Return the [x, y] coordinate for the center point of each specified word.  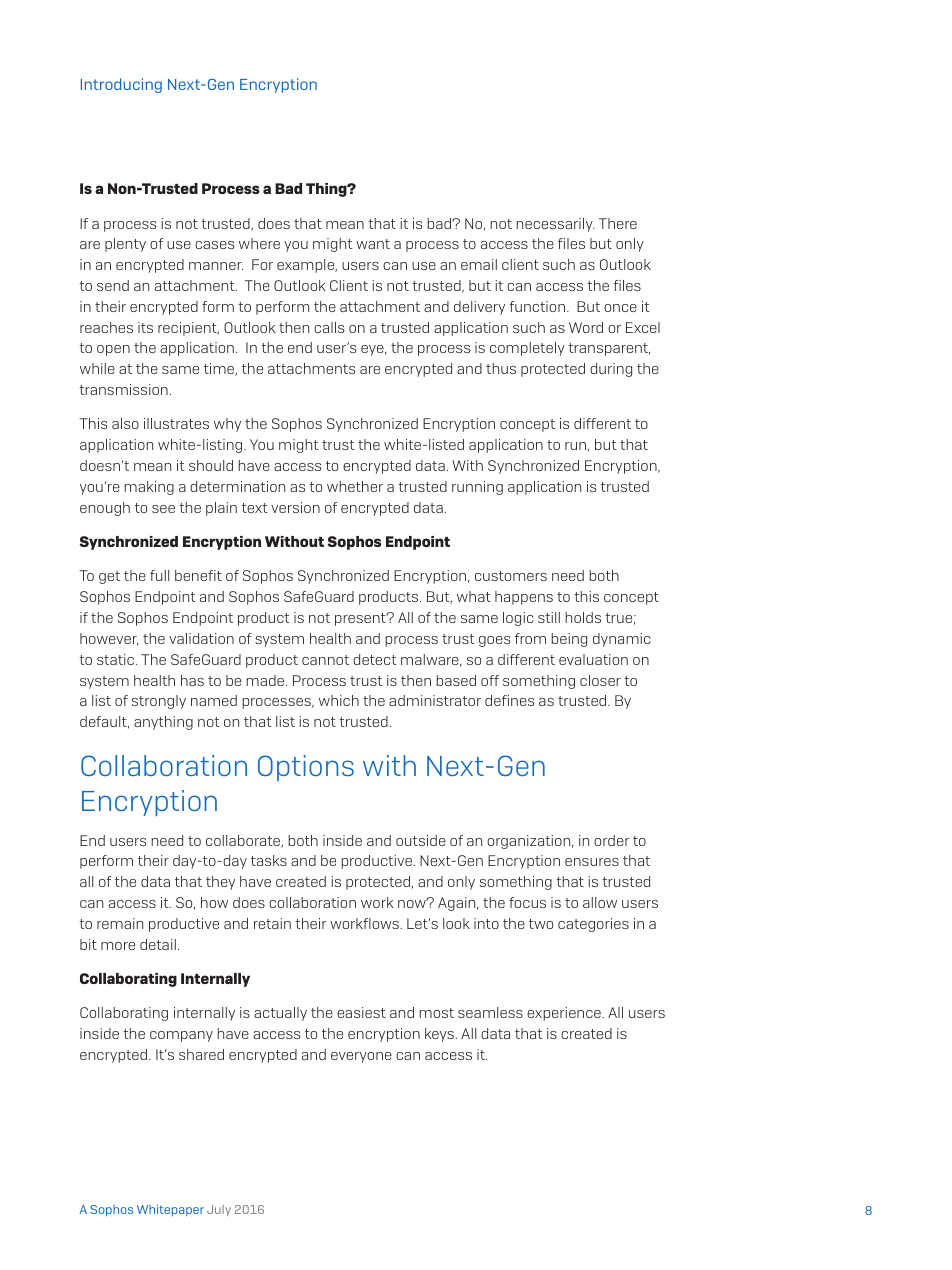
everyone [361, 1057]
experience [565, 1014]
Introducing [121, 85]
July [219, 1210]
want [373, 244]
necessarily [555, 225]
